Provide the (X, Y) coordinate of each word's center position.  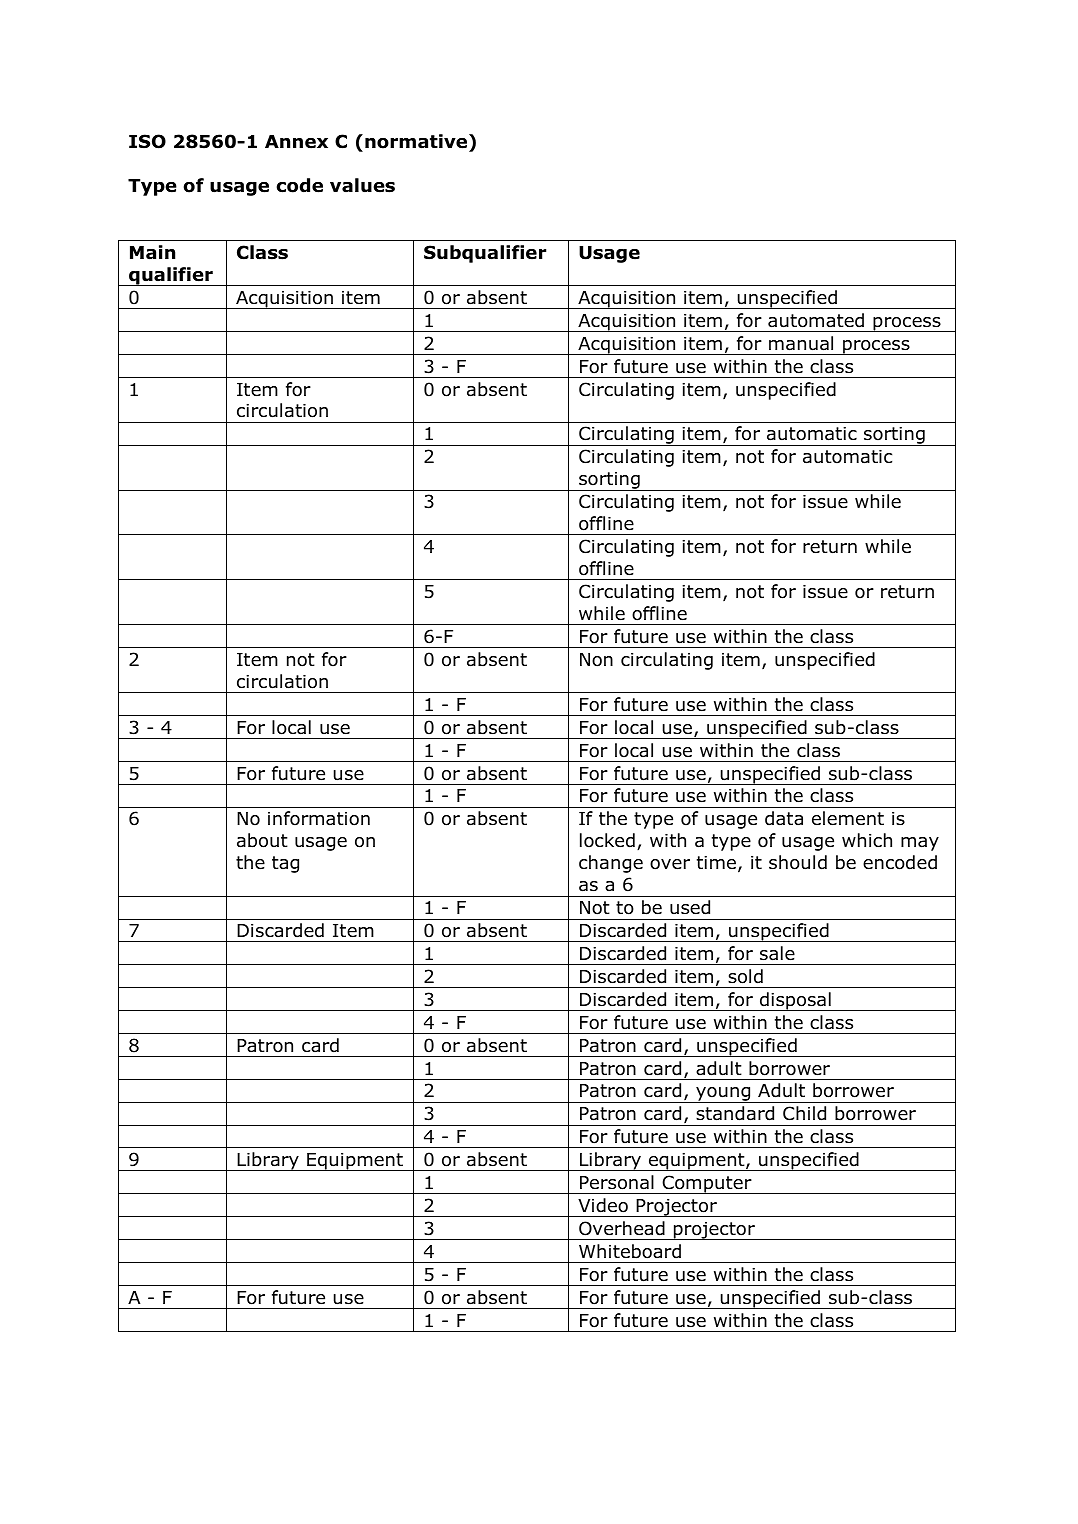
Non (596, 660)
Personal (617, 1182)
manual (801, 343)
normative (417, 141)
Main (152, 252)
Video (603, 1205)
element (848, 818)
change (611, 864)
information (319, 818)
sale (777, 953)
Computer (707, 1184)
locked (607, 840)
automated (816, 320)
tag (285, 864)
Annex (296, 142)
